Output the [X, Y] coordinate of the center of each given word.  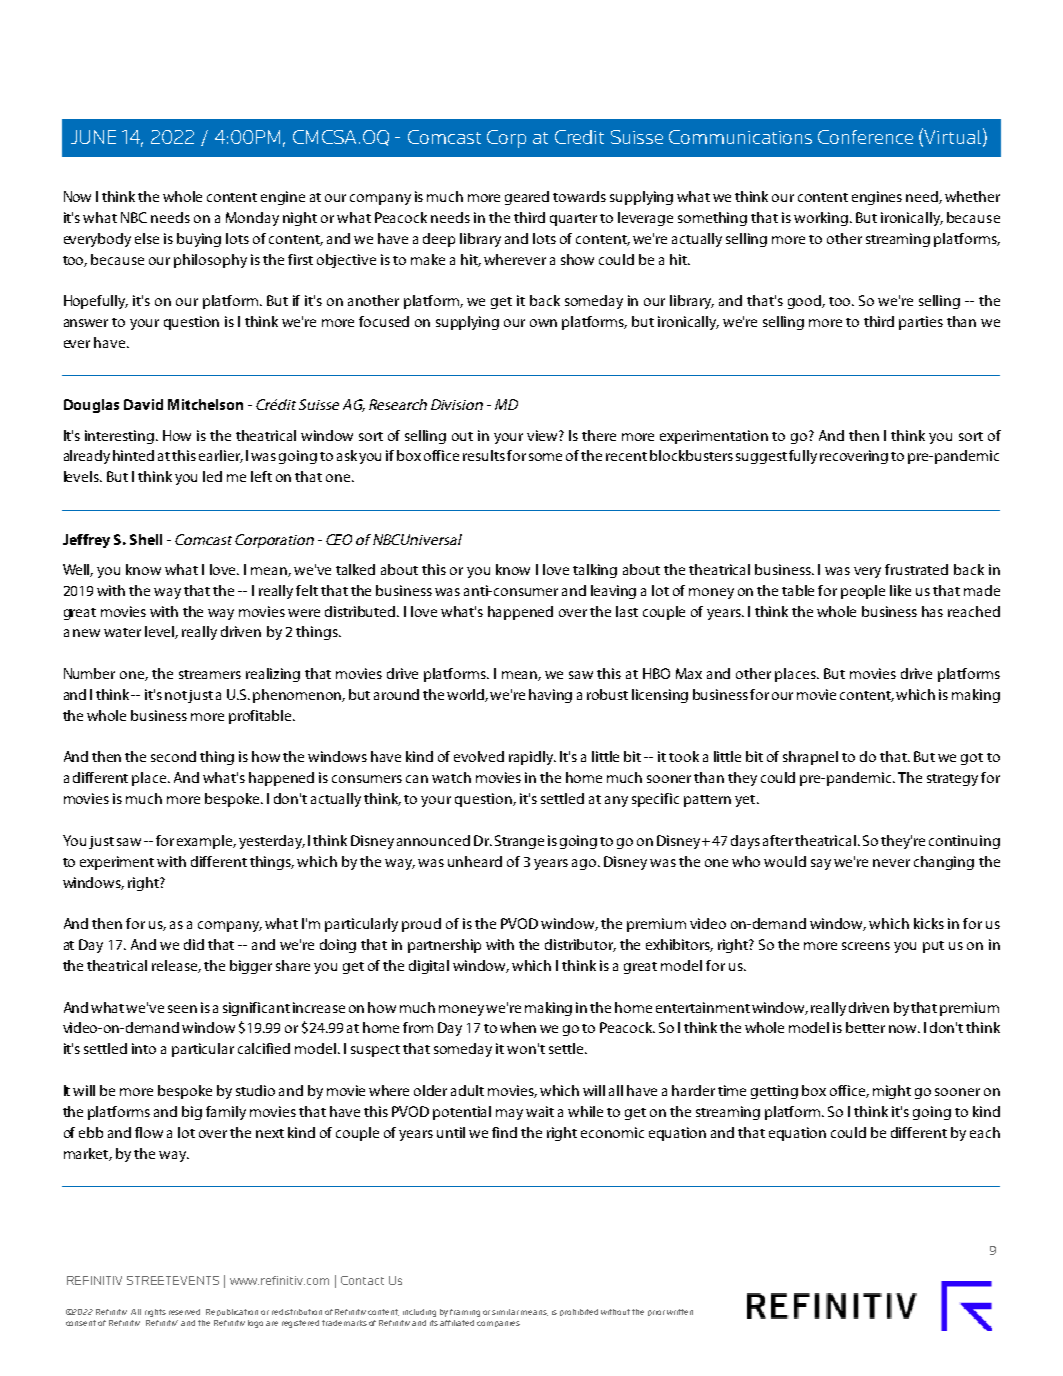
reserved [184, 1312]
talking [595, 571]
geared [527, 198]
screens [866, 946]
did [194, 944]
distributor [580, 945]
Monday [252, 219]
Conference [865, 137]
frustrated [916, 569]
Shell [146, 539]
